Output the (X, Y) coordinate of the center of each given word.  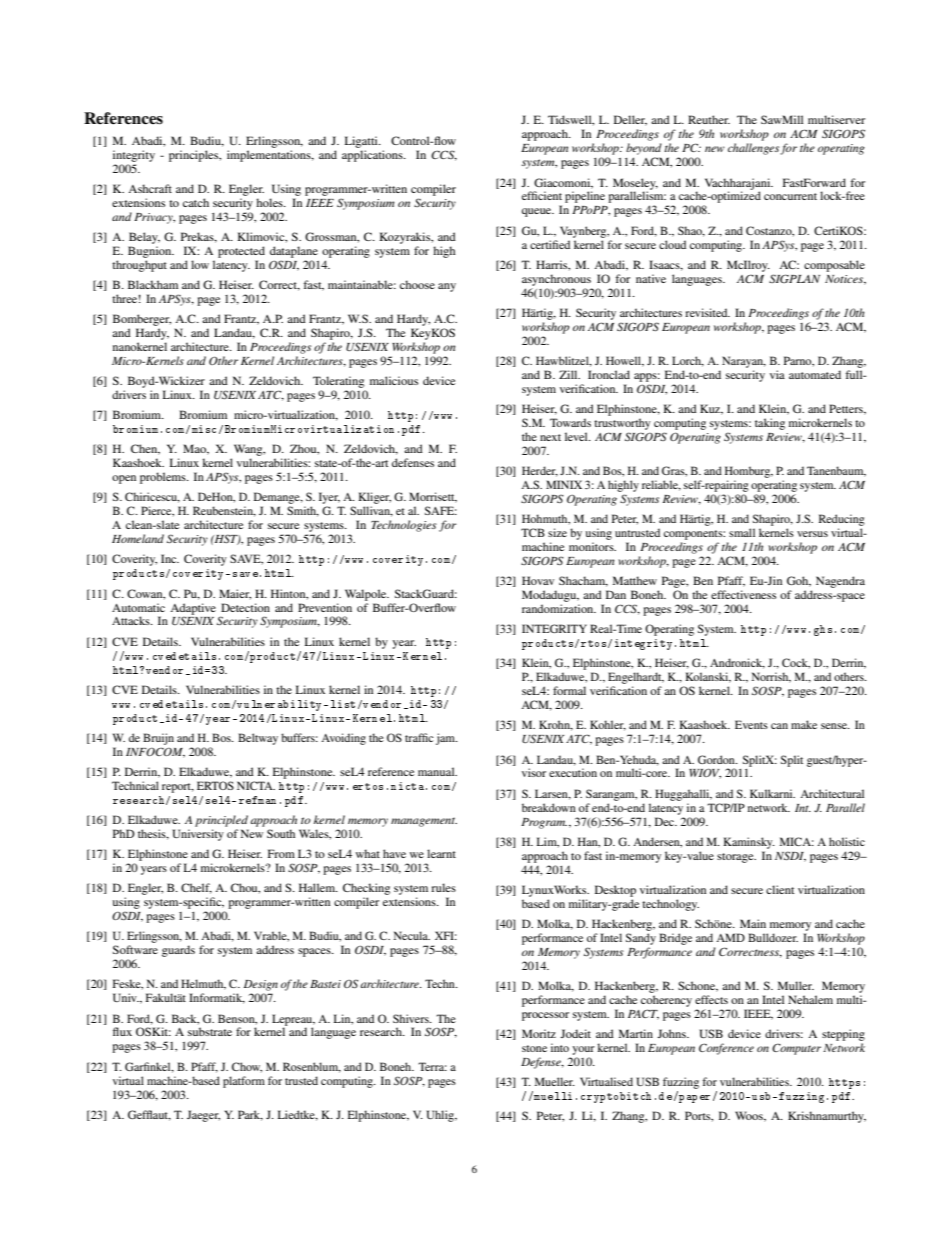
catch (196, 202)
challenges (753, 149)
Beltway (258, 739)
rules (443, 887)
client (780, 889)
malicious (394, 380)
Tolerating (339, 382)
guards (178, 951)
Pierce (157, 511)
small (742, 532)
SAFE (441, 510)
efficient (542, 195)
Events (751, 724)
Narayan (744, 362)
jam (447, 739)
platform (244, 1082)
